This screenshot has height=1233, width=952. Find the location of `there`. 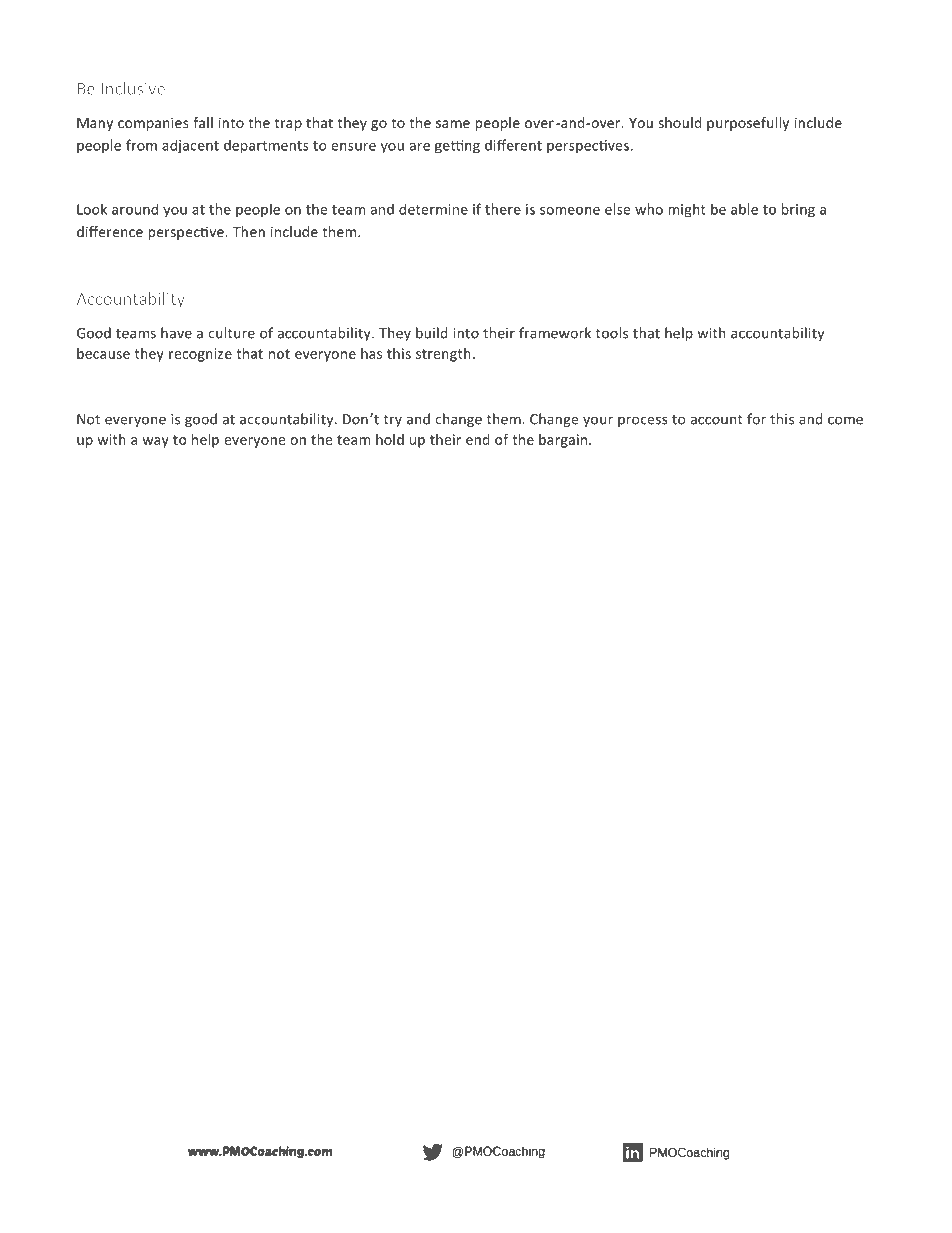

there is located at coordinates (503, 209).
